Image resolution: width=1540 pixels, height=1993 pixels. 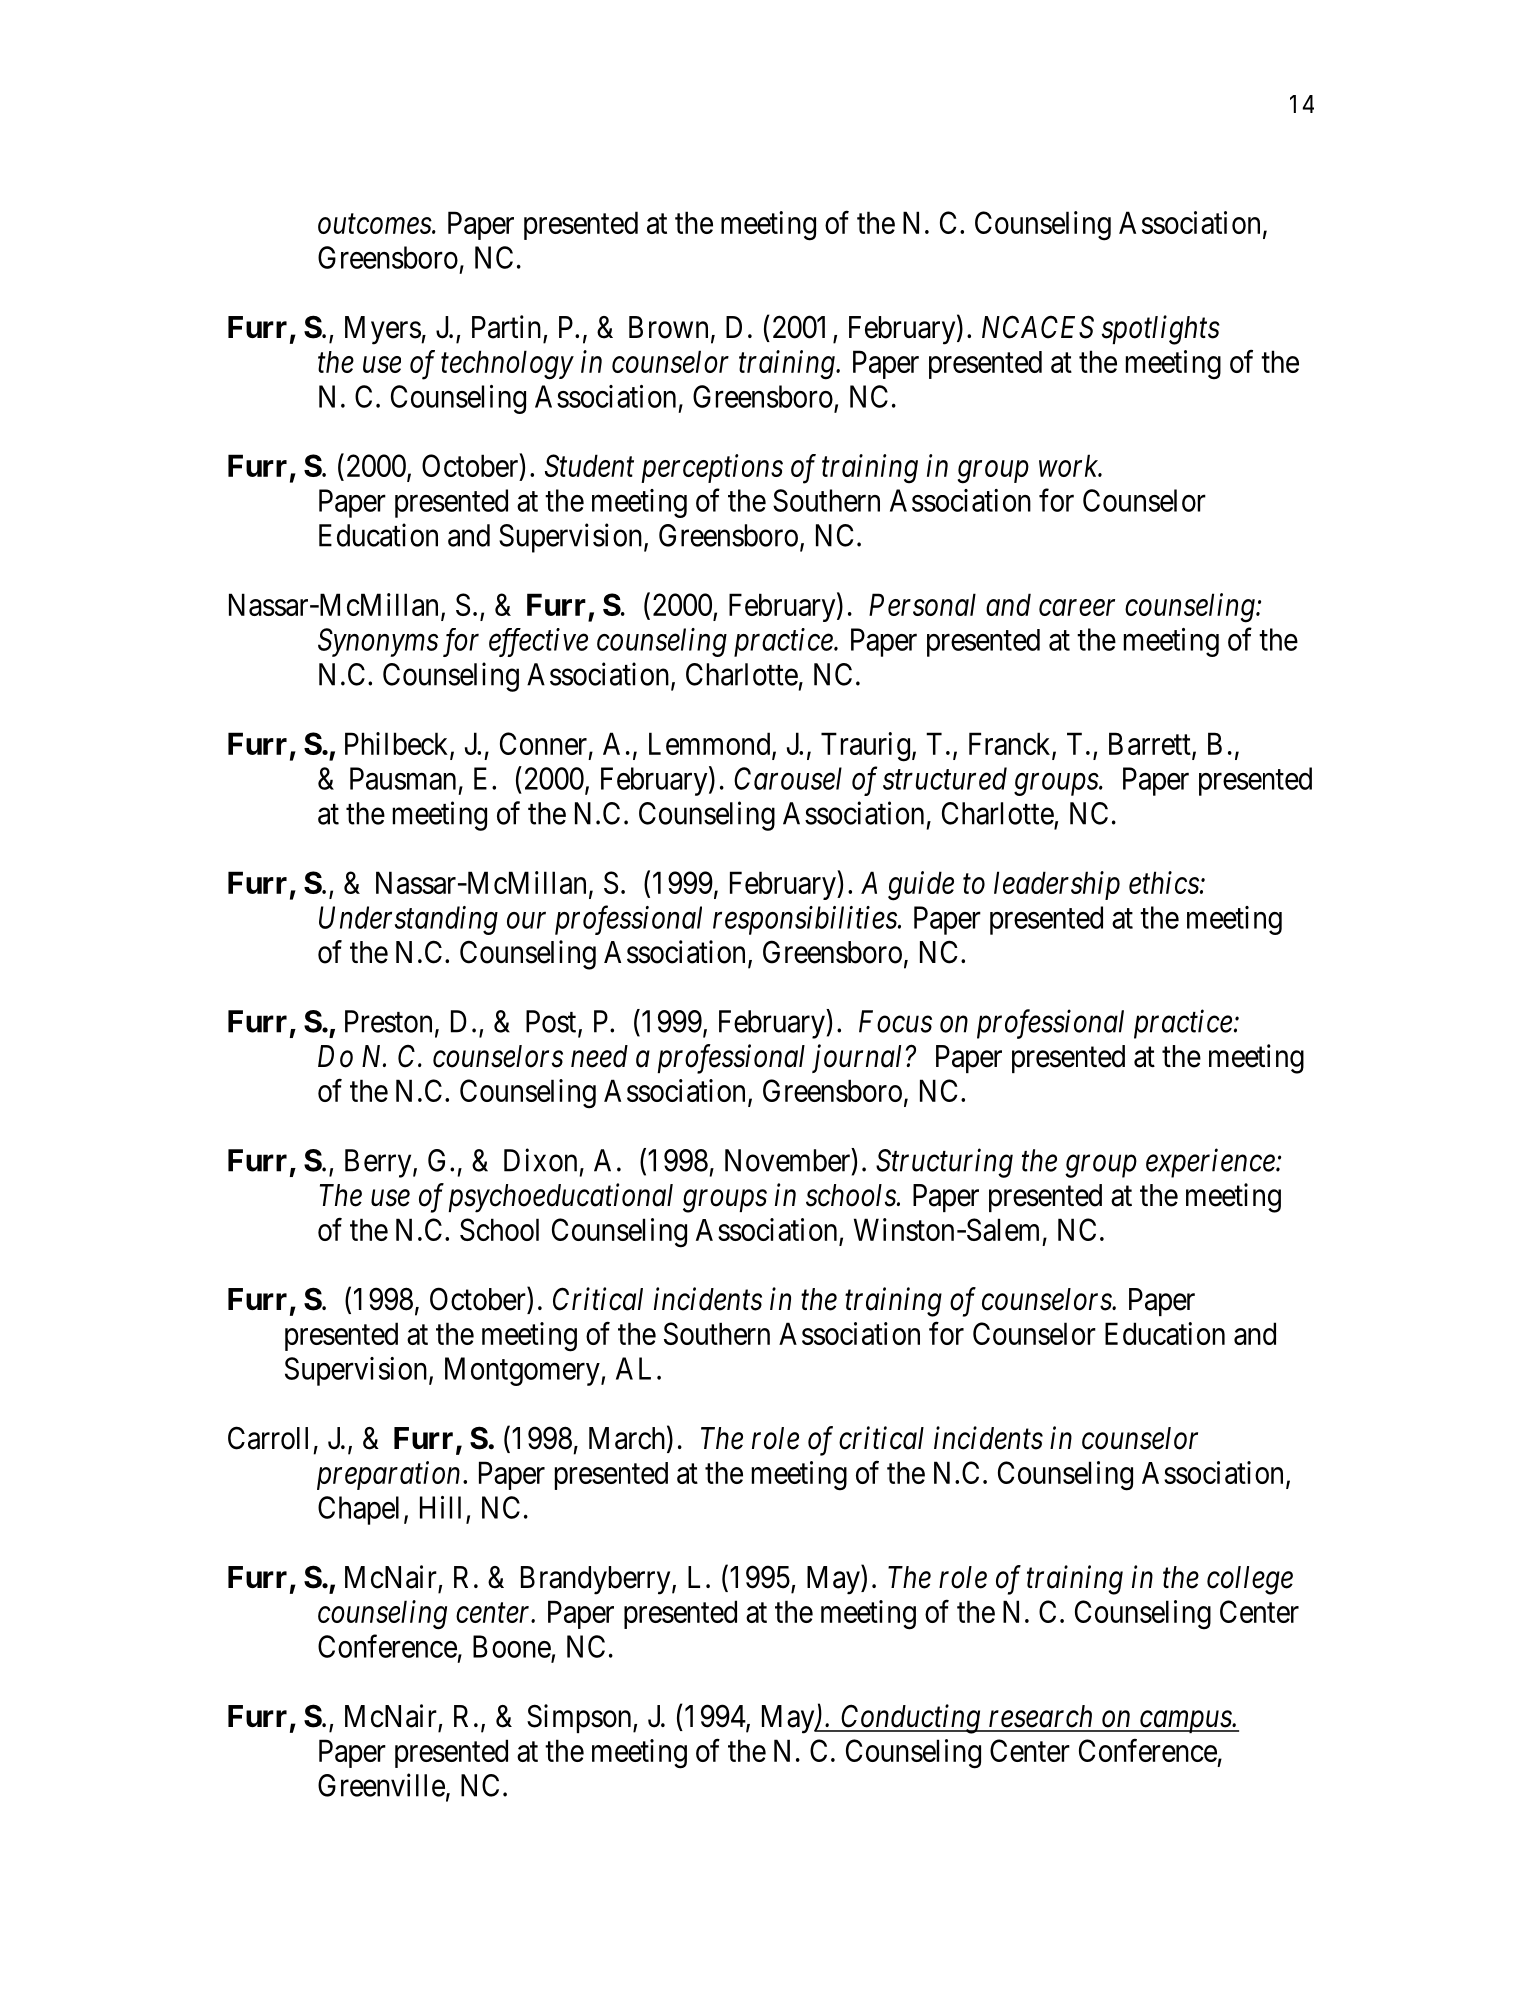 I want to click on experience, so click(x=1211, y=1163).
